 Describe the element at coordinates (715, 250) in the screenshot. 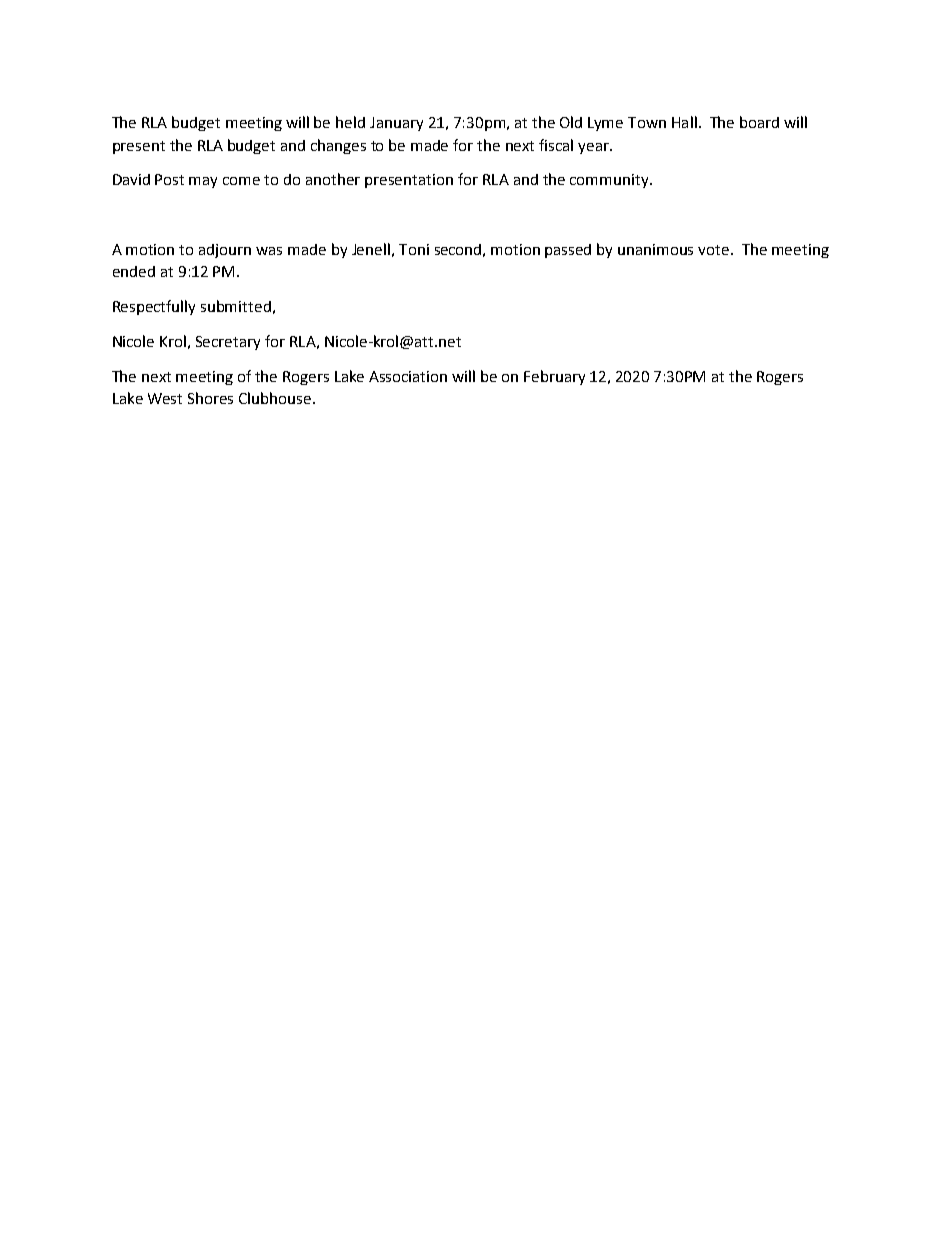

I see `vote` at that location.
